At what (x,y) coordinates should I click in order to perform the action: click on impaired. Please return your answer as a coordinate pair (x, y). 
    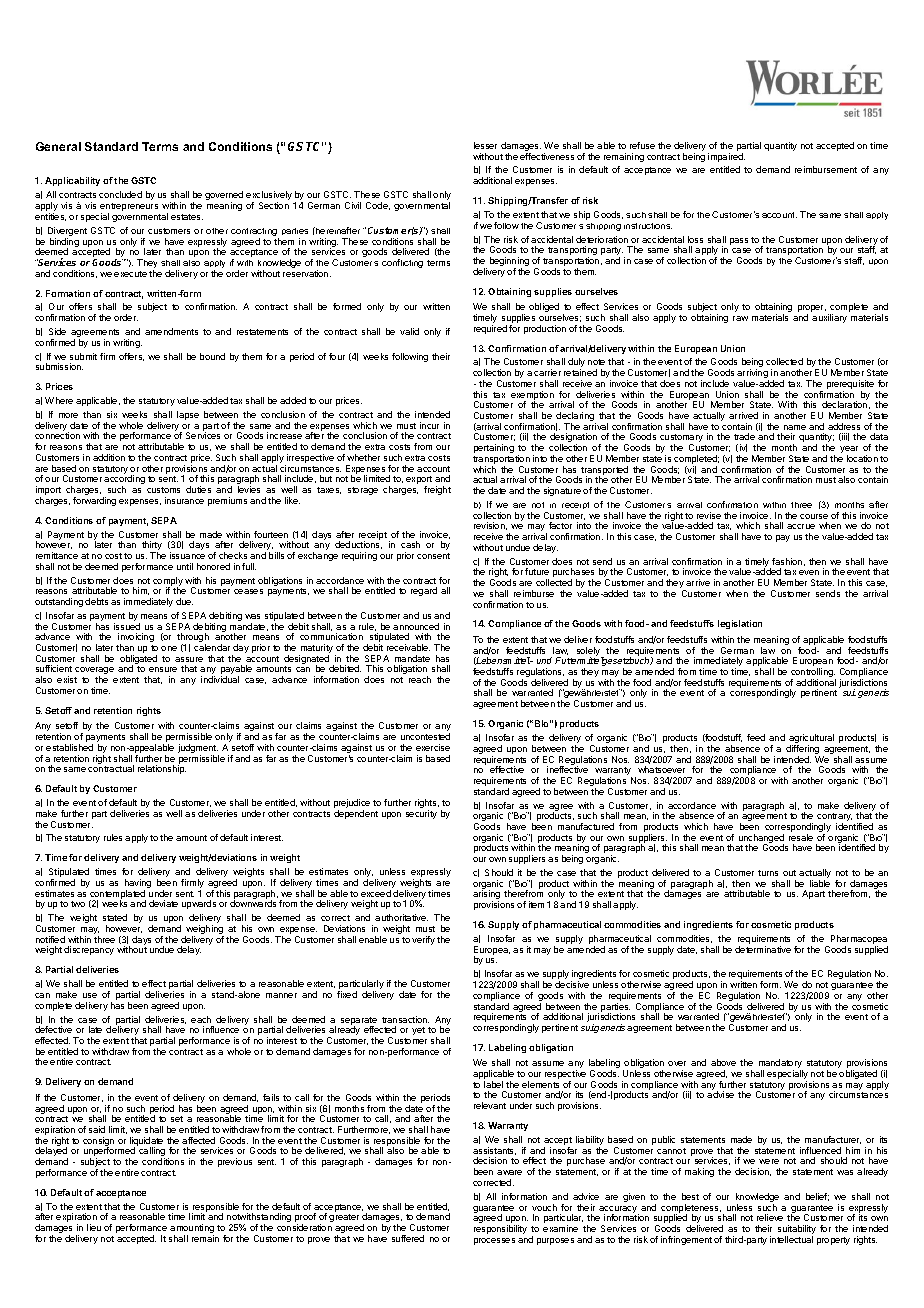
    Looking at the image, I should click on (726, 157).
